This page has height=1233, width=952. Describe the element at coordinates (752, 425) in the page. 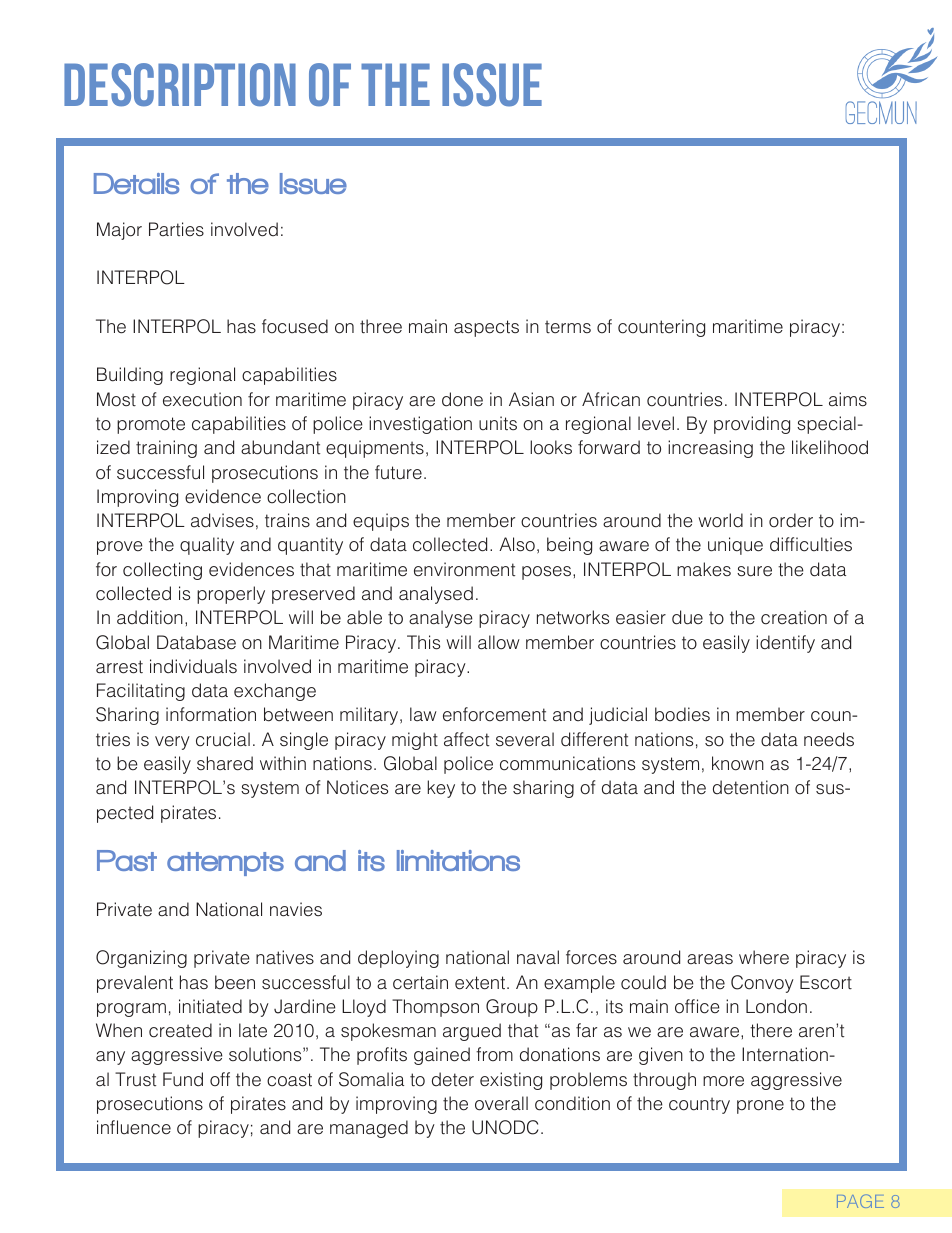

I see `providing` at that location.
